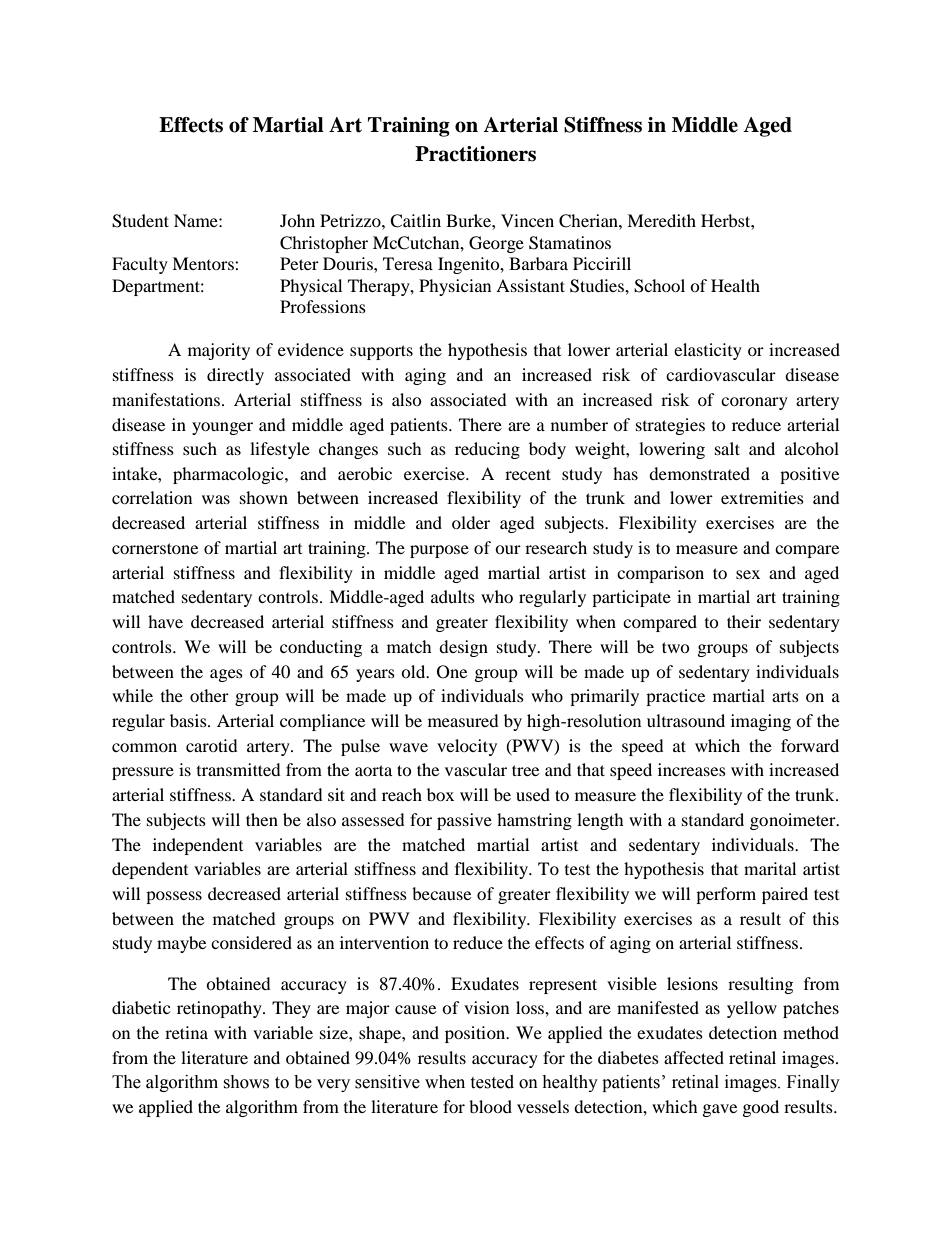  Describe the element at coordinates (744, 621) in the screenshot. I see `their` at that location.
